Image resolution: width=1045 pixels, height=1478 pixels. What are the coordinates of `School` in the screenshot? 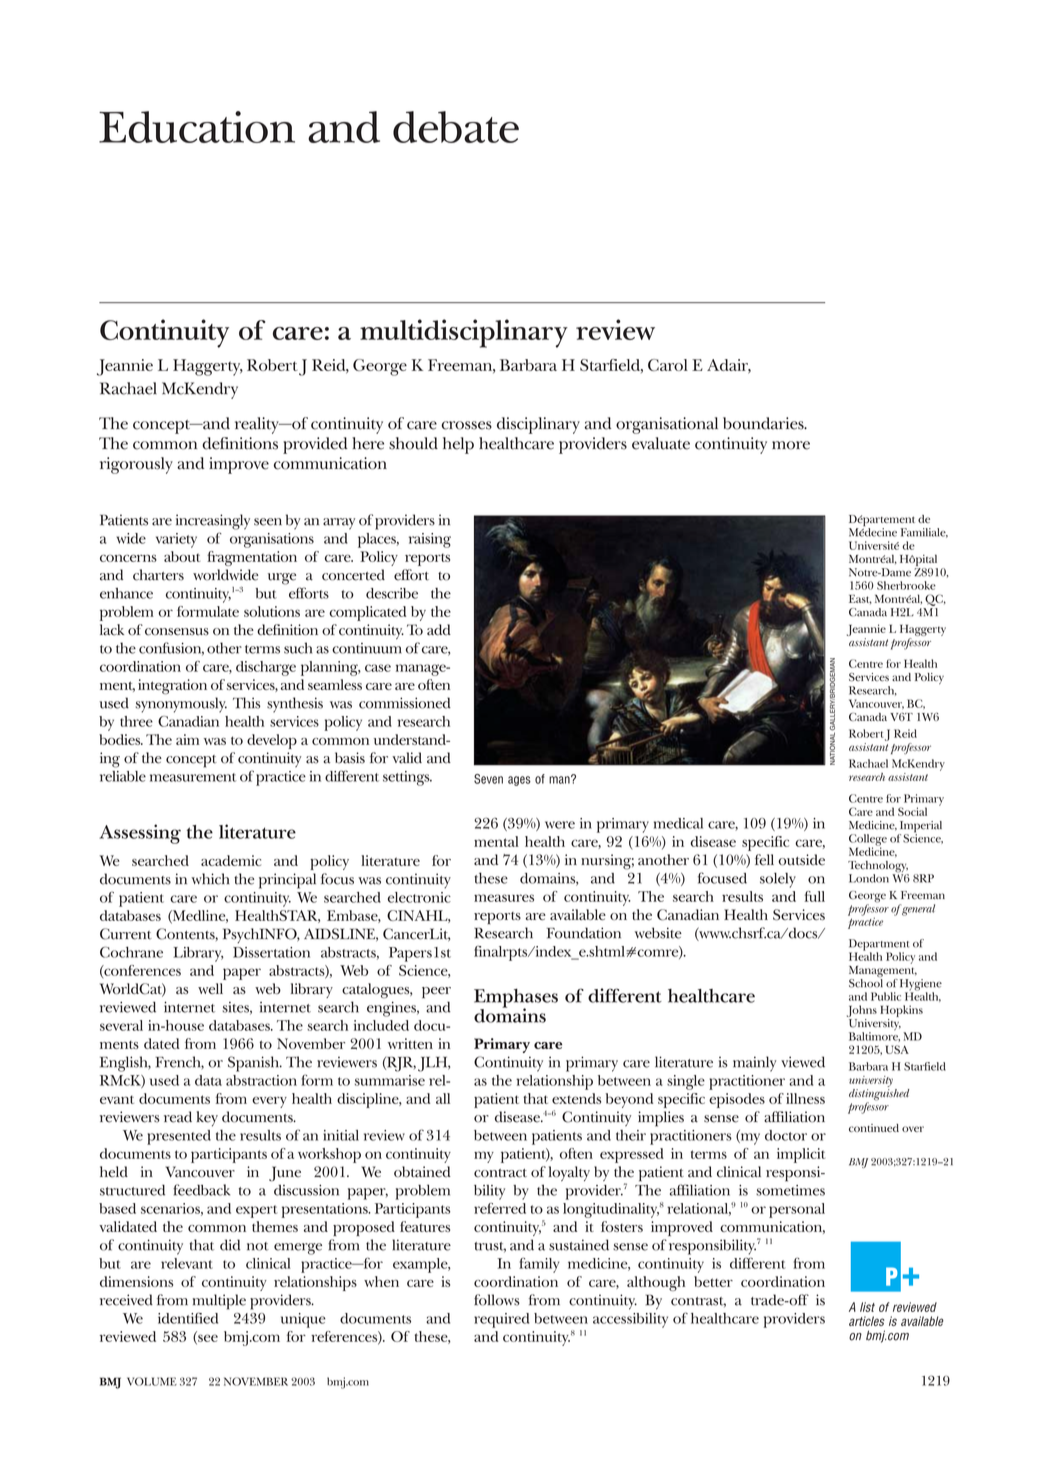 It's located at (866, 982).
